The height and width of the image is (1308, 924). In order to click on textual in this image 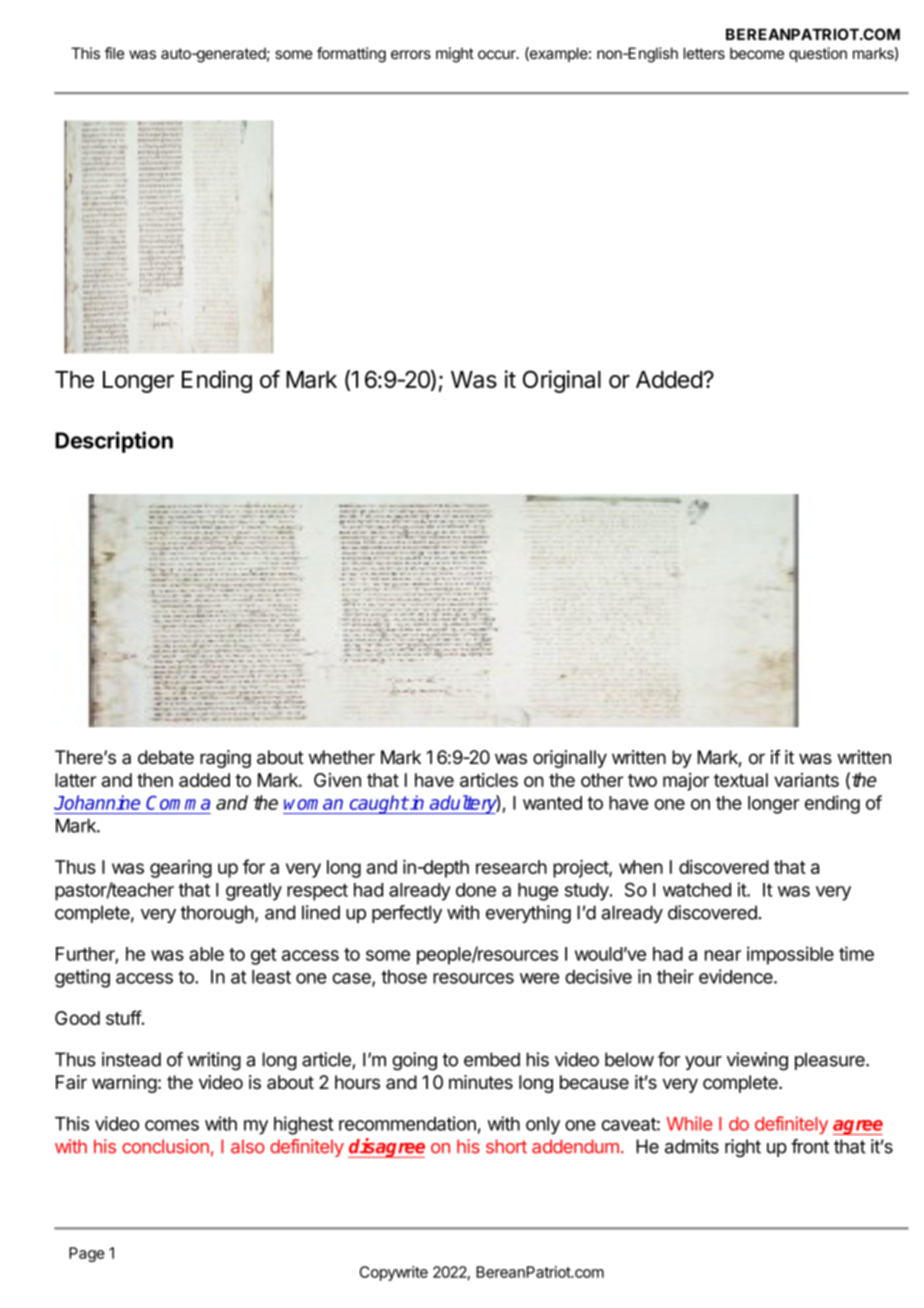, I will do `click(741, 780)`.
